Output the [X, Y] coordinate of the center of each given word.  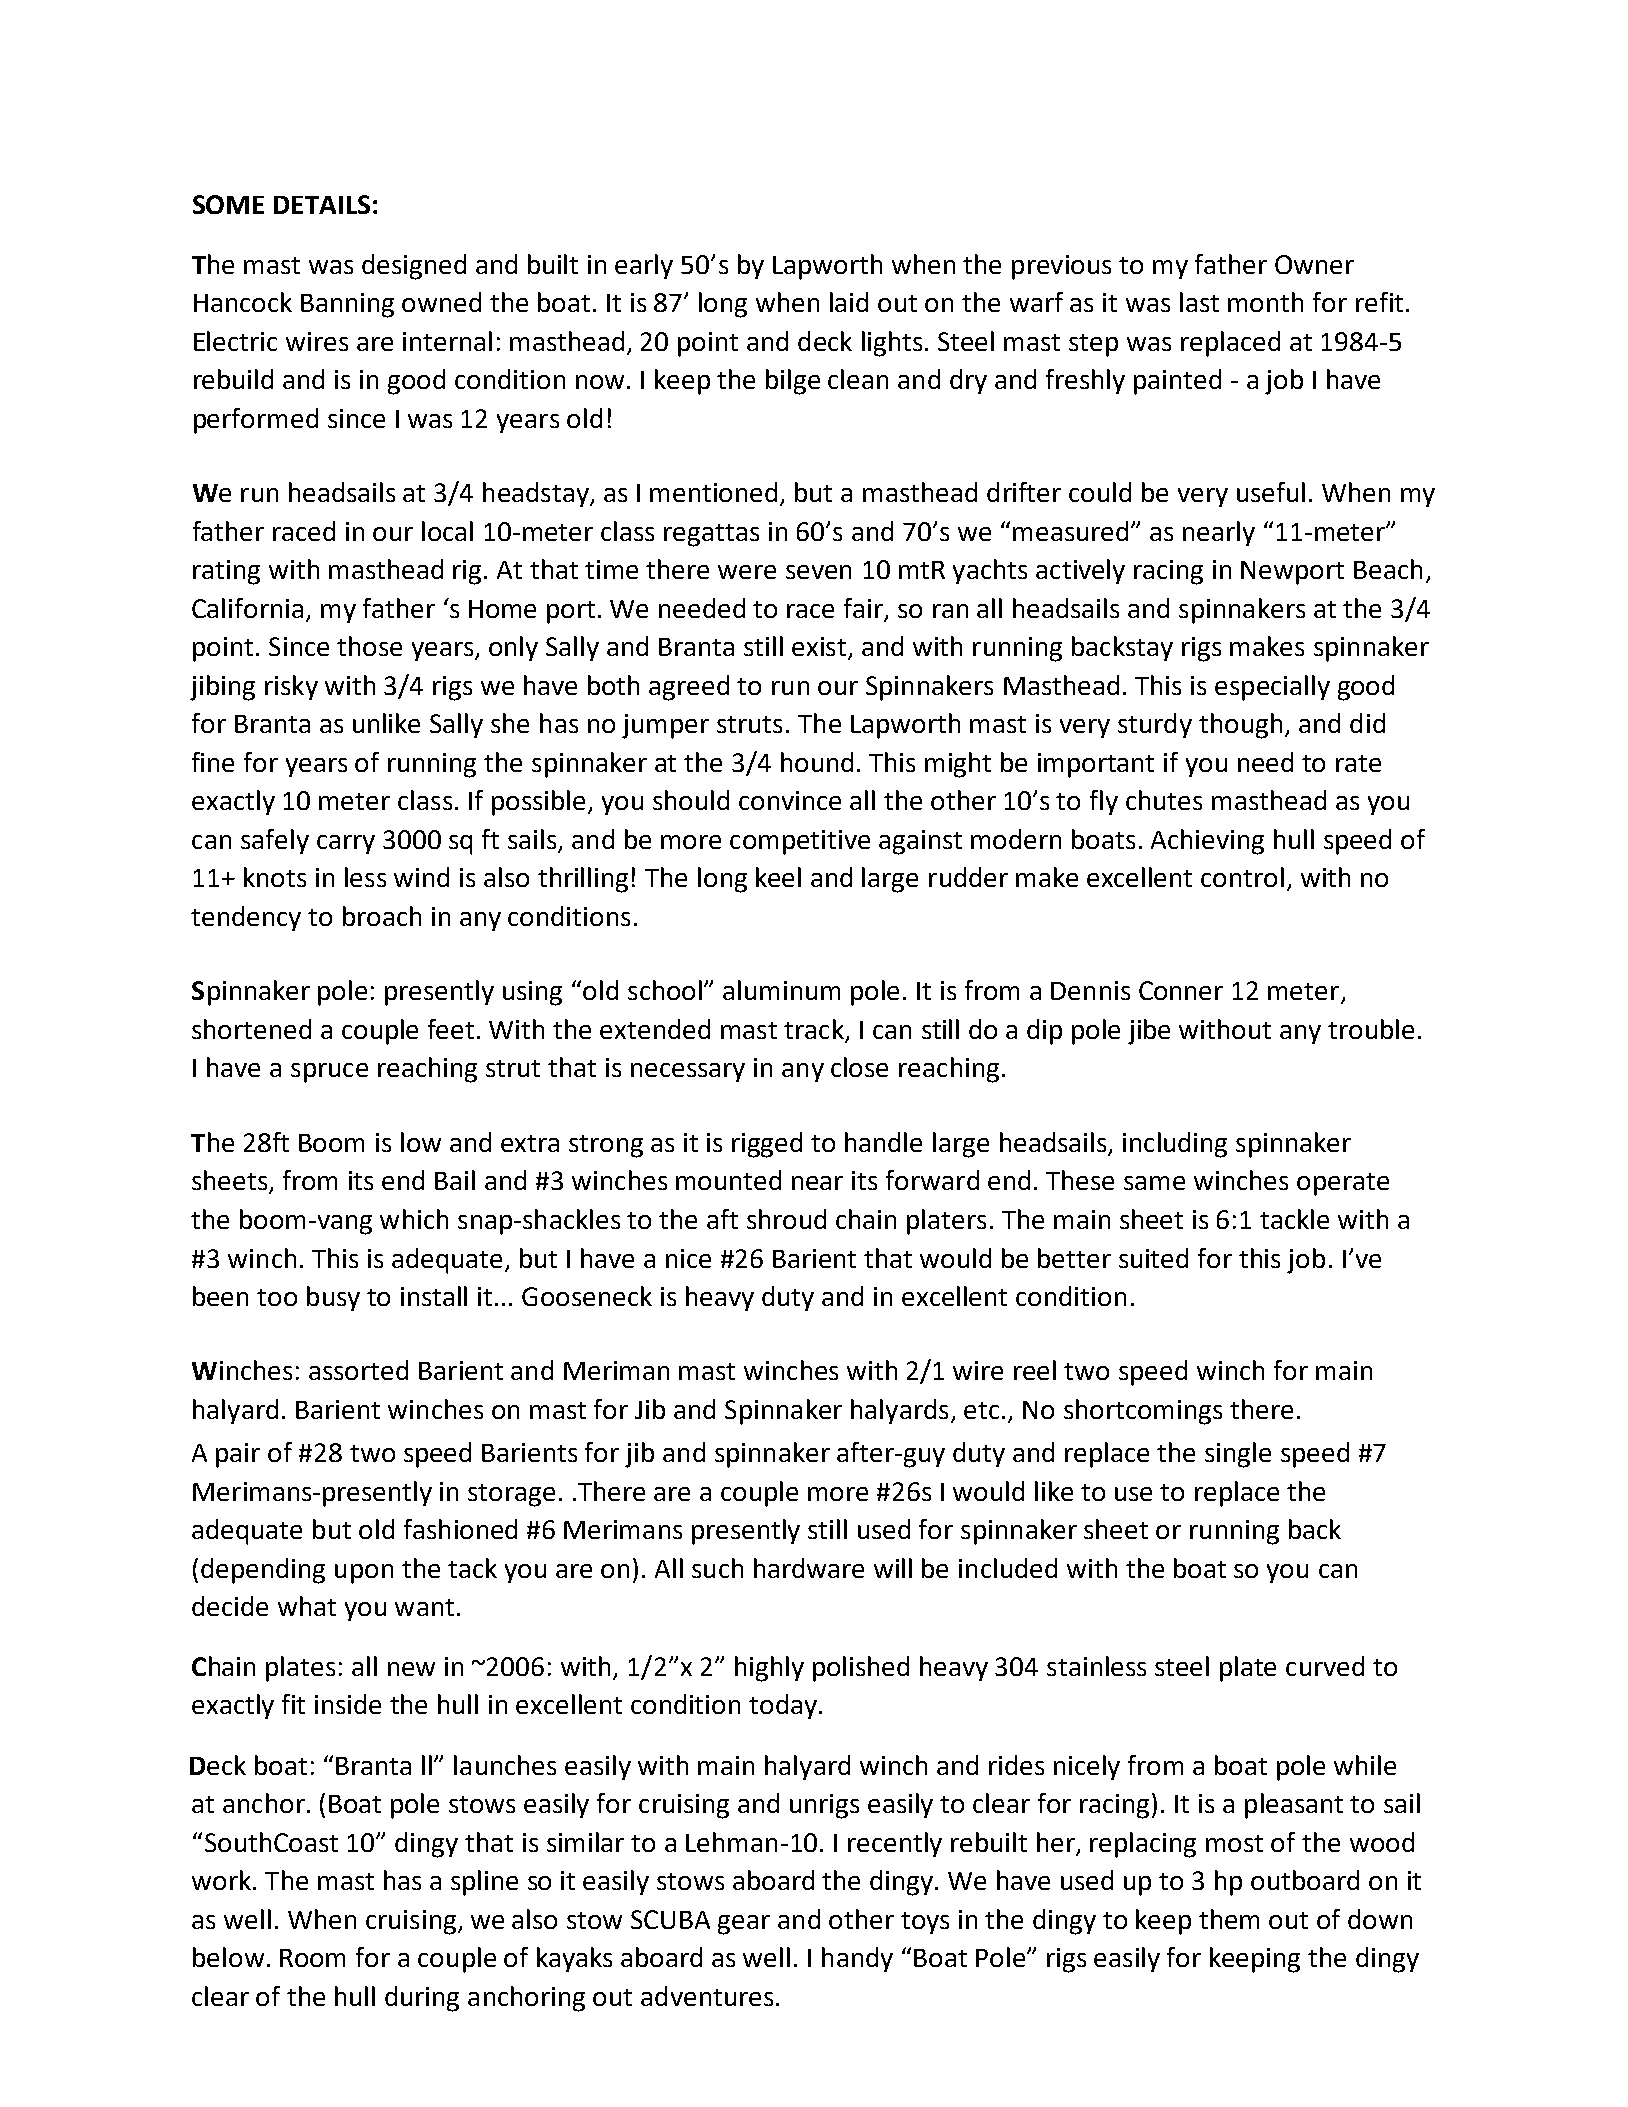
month [1265, 302]
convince [790, 800]
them [1229, 1919]
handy [857, 1959]
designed [414, 267]
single [1238, 1455]
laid [849, 302]
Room [312, 1958]
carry [346, 844]
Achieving [1207, 842]
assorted [358, 1370]
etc [981, 1410]
